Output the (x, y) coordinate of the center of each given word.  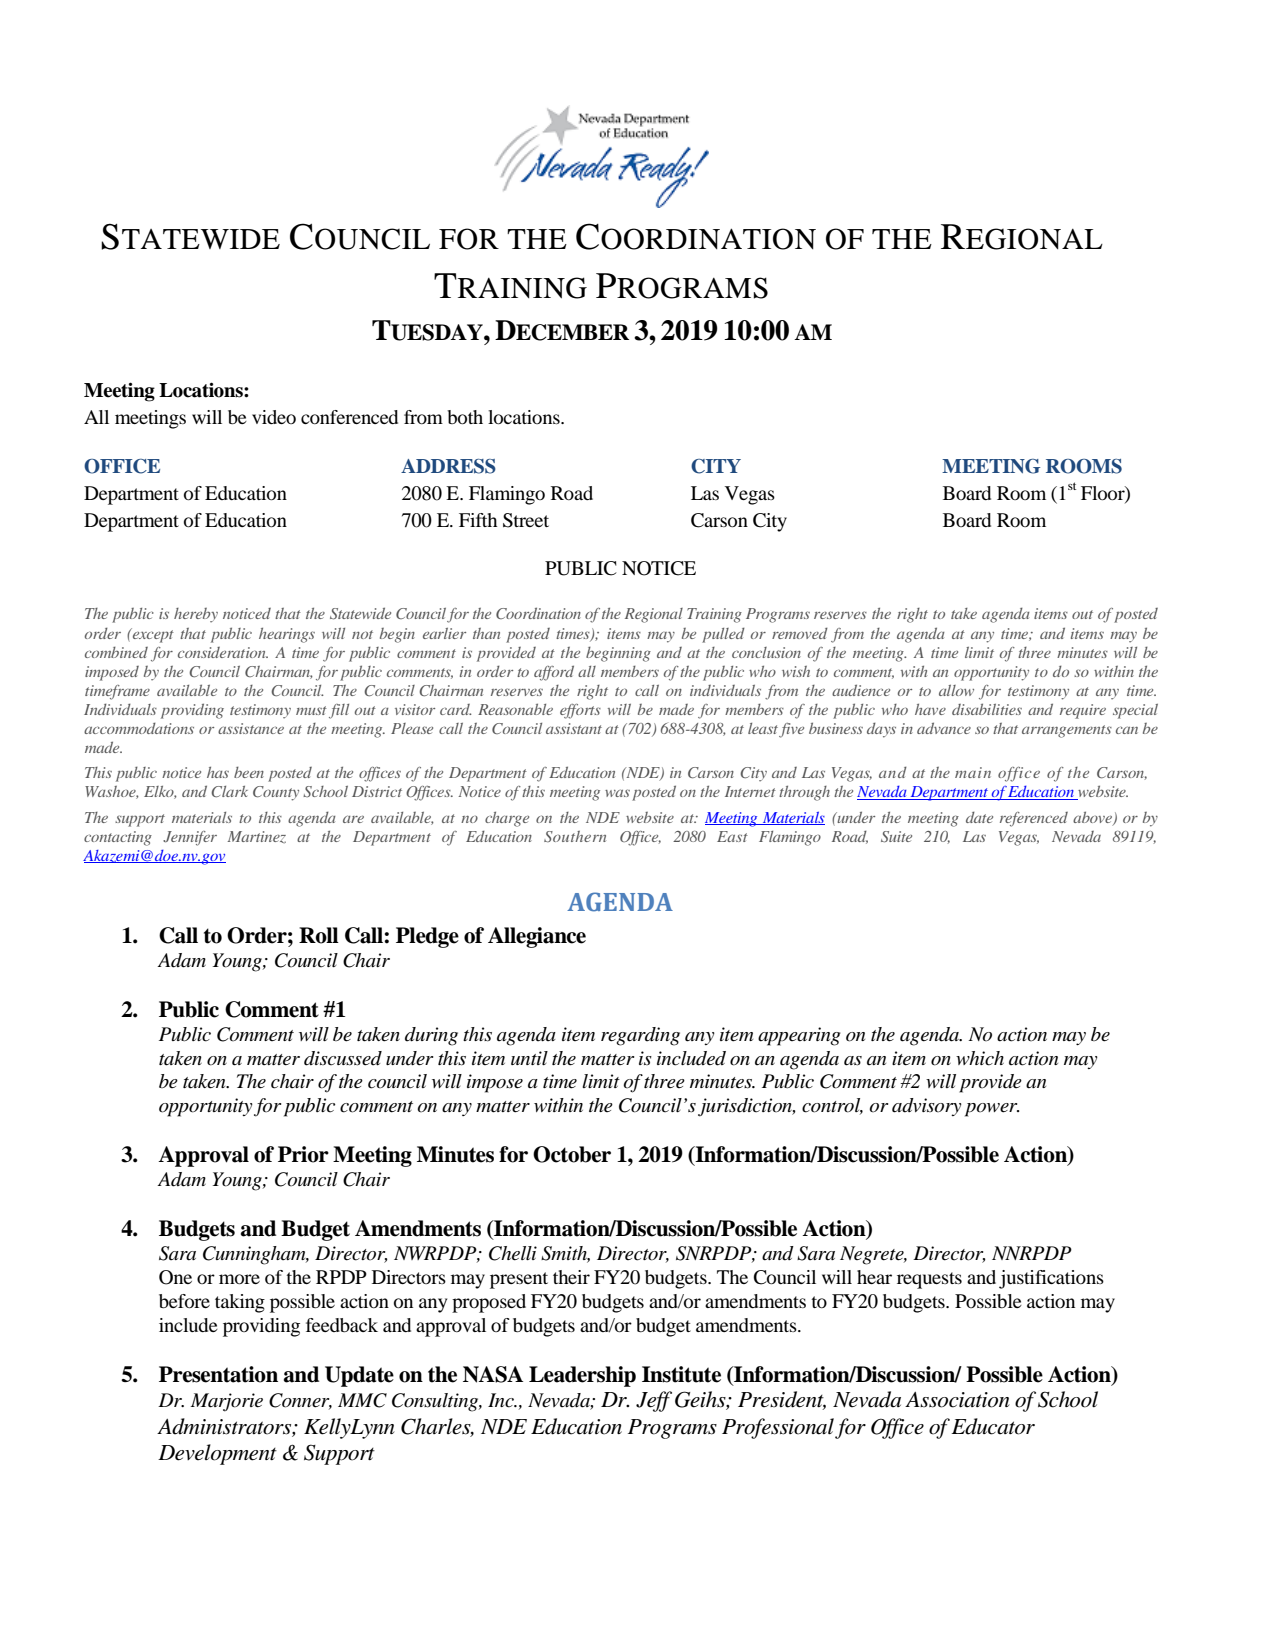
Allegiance (537, 937)
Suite (896, 837)
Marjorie (227, 1402)
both (465, 417)
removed (800, 633)
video (274, 417)
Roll (319, 935)
